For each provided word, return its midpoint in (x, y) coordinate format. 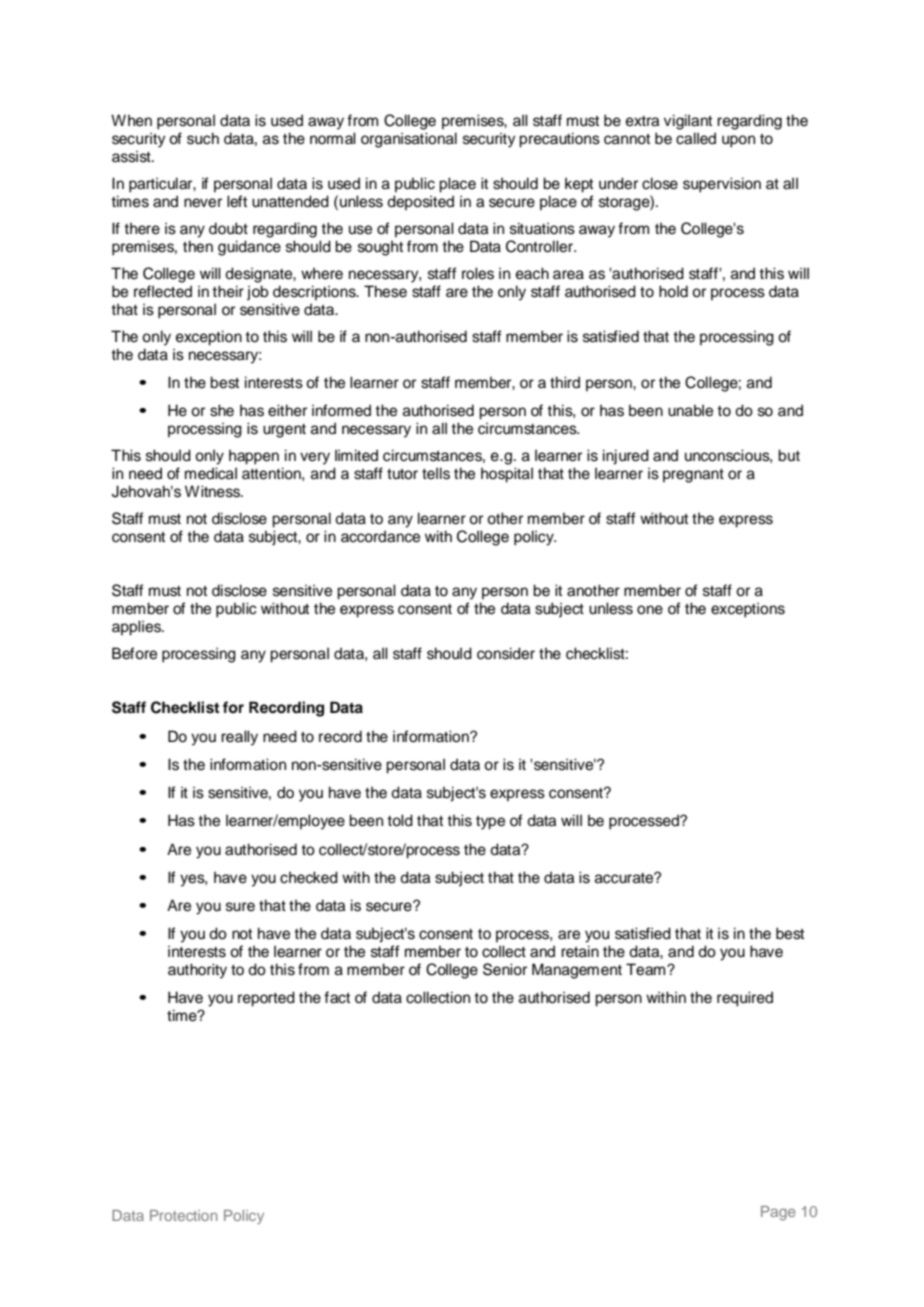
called (696, 138)
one (650, 610)
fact (337, 997)
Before (134, 653)
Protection (184, 1215)
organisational (409, 140)
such (203, 138)
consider (506, 653)
